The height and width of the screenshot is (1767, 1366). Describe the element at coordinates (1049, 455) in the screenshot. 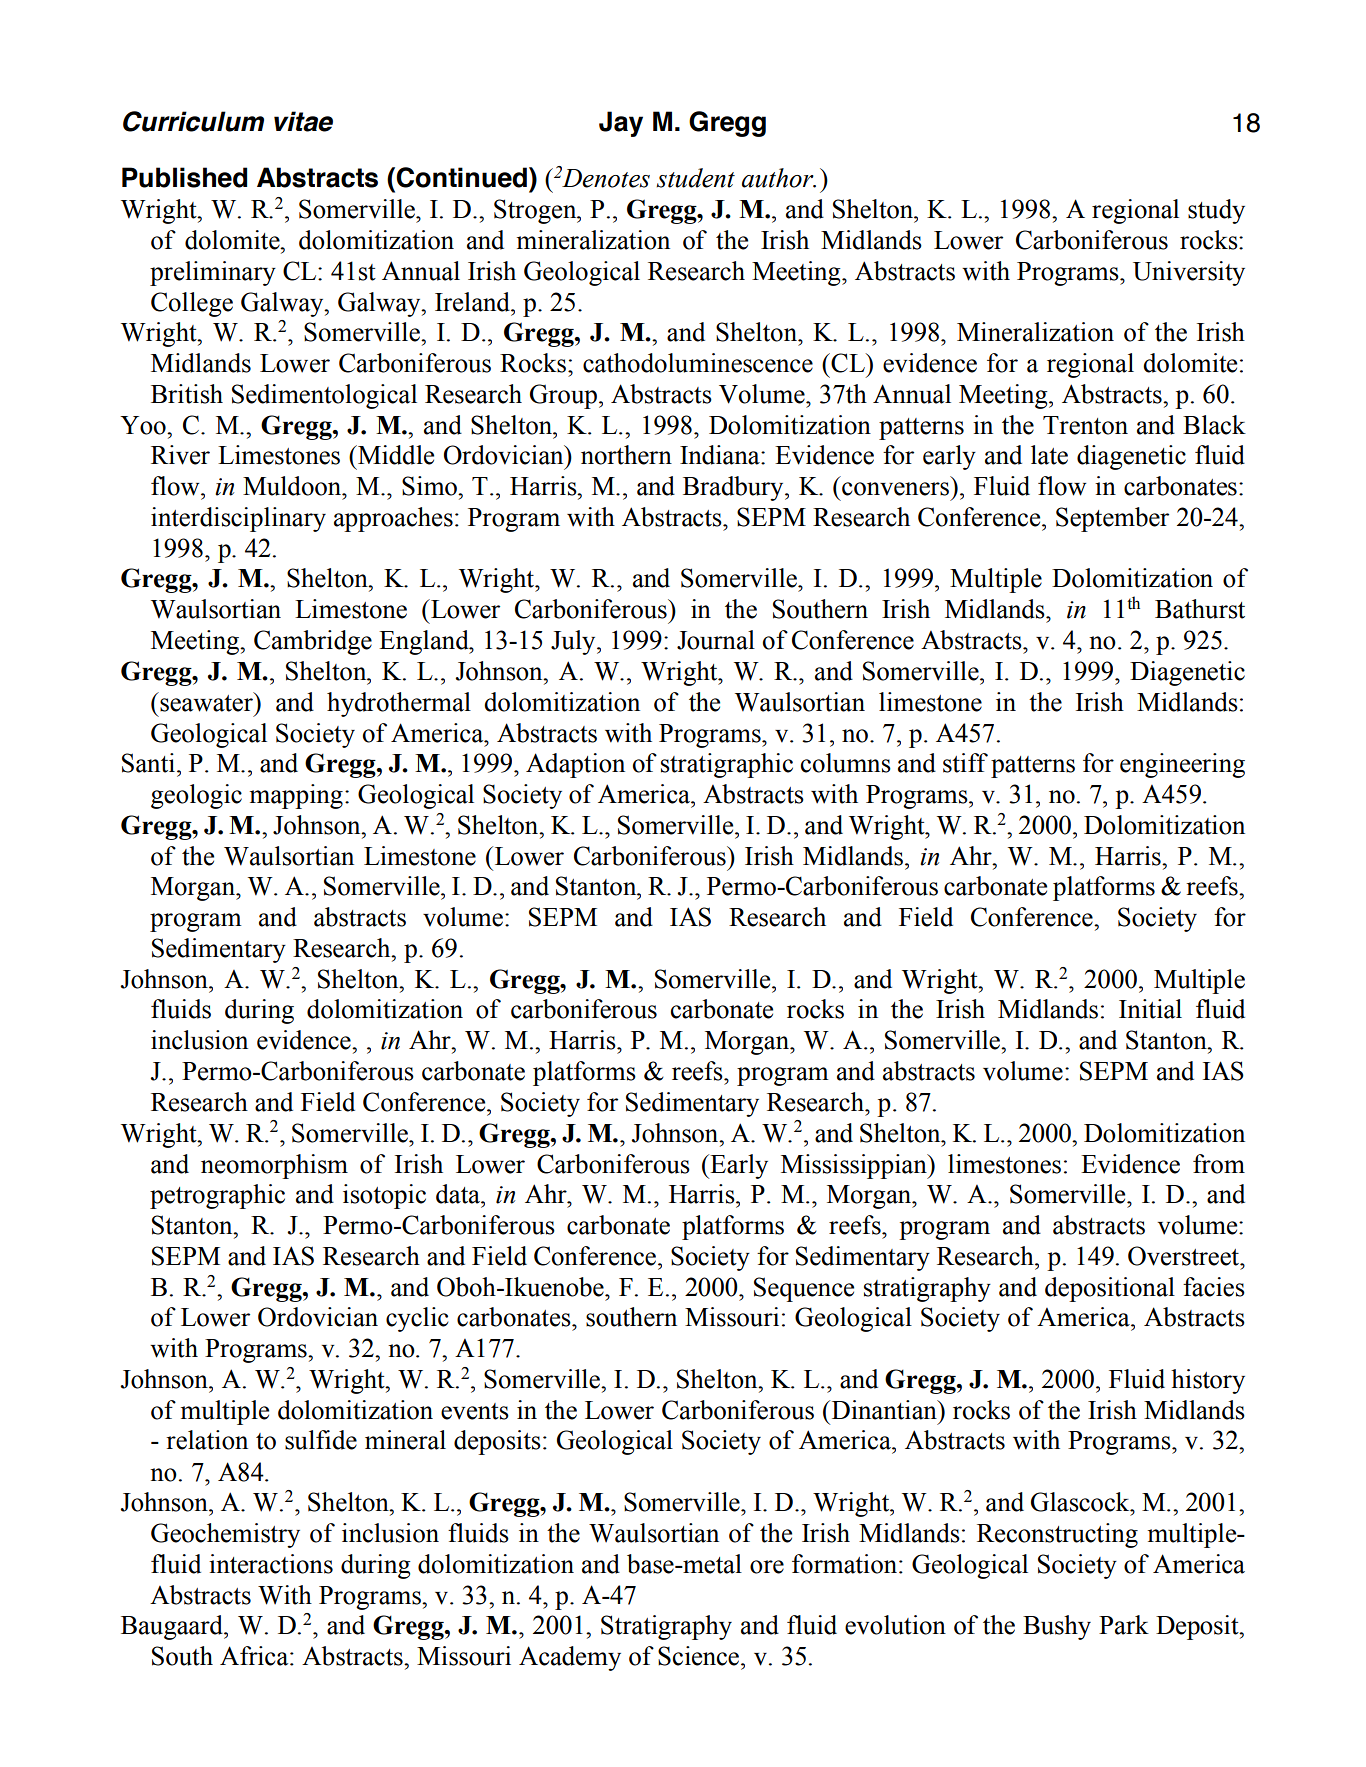

I see `late` at that location.
